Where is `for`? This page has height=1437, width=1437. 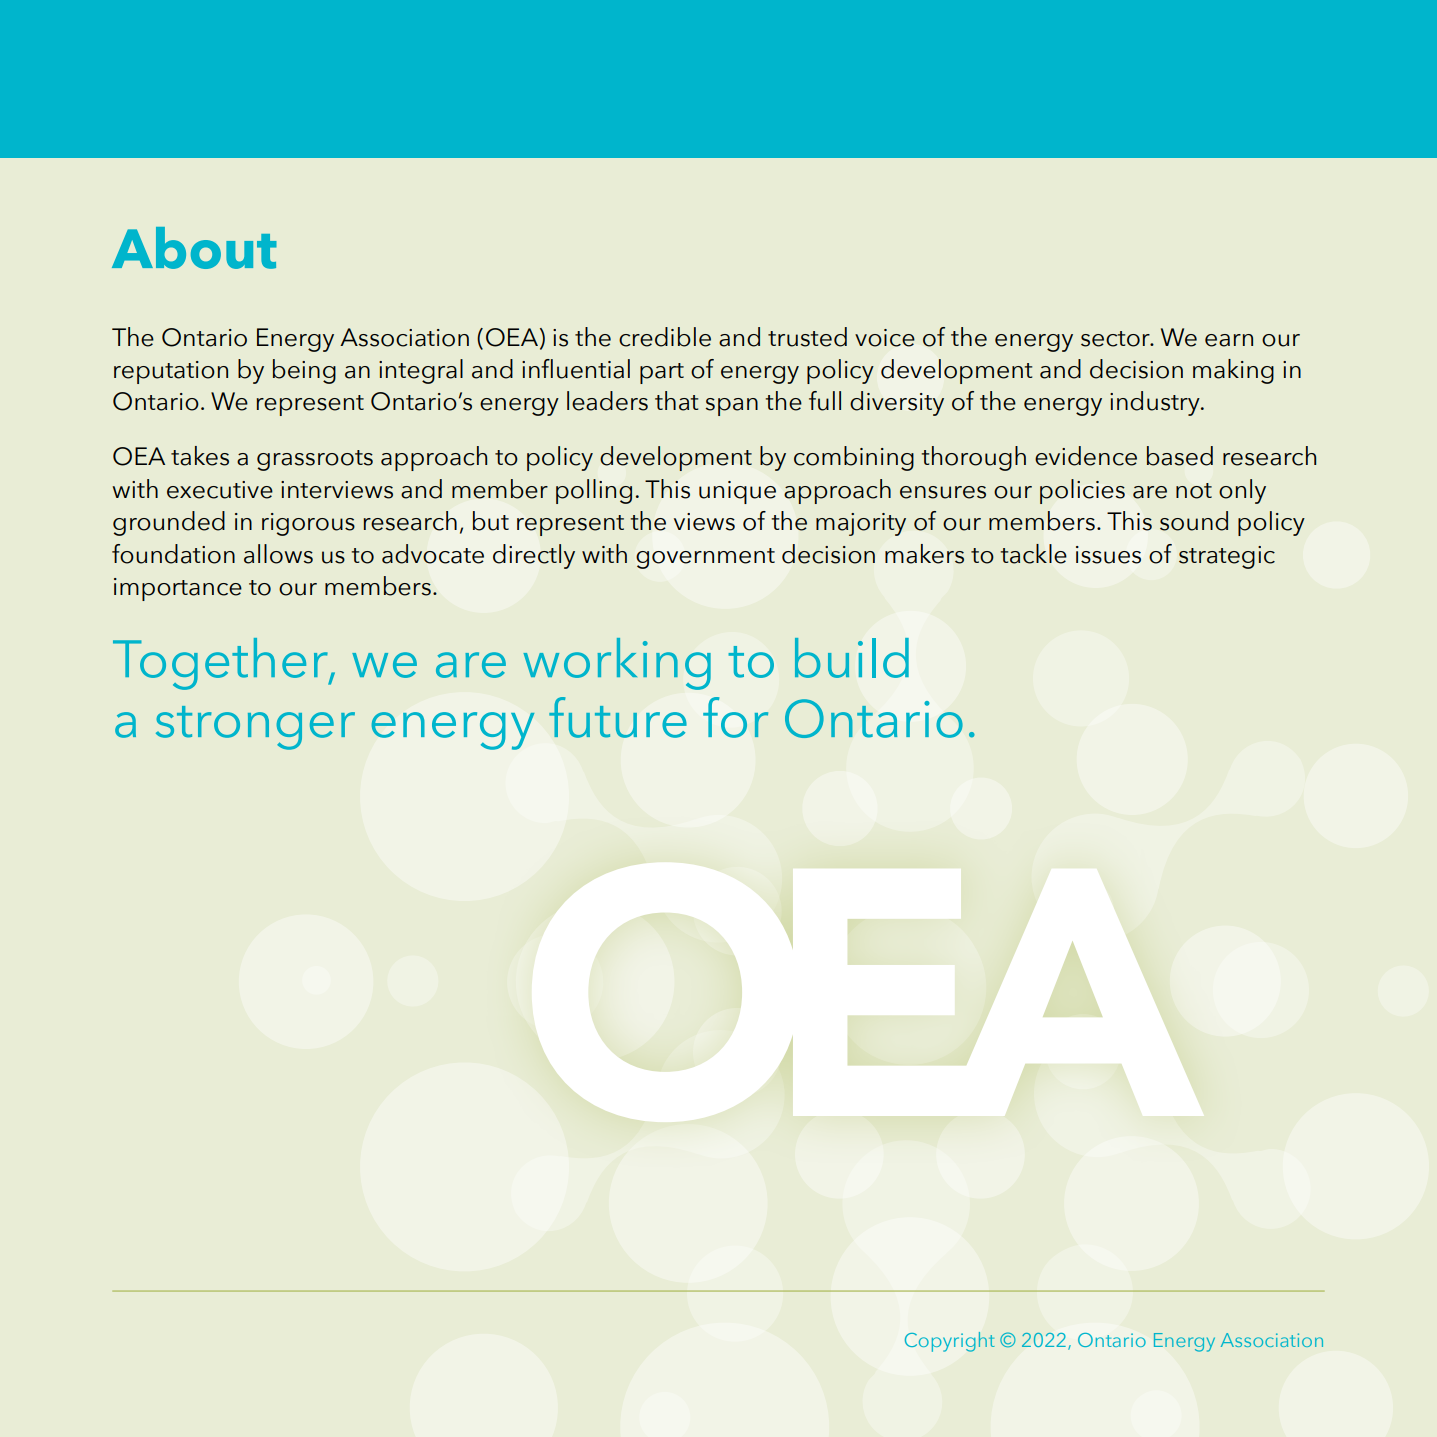
for is located at coordinates (735, 717).
